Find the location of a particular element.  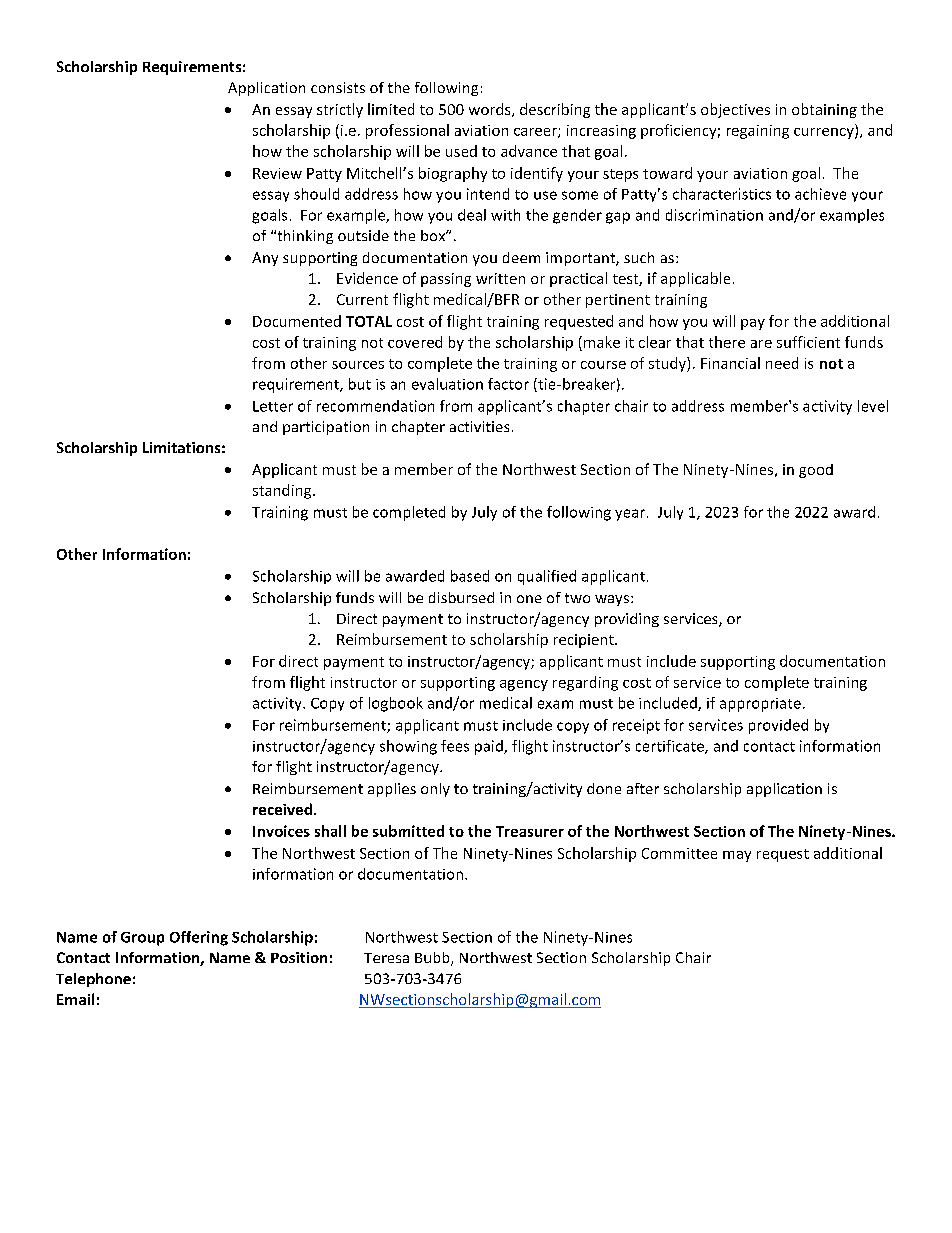

Review is located at coordinates (277, 173).
